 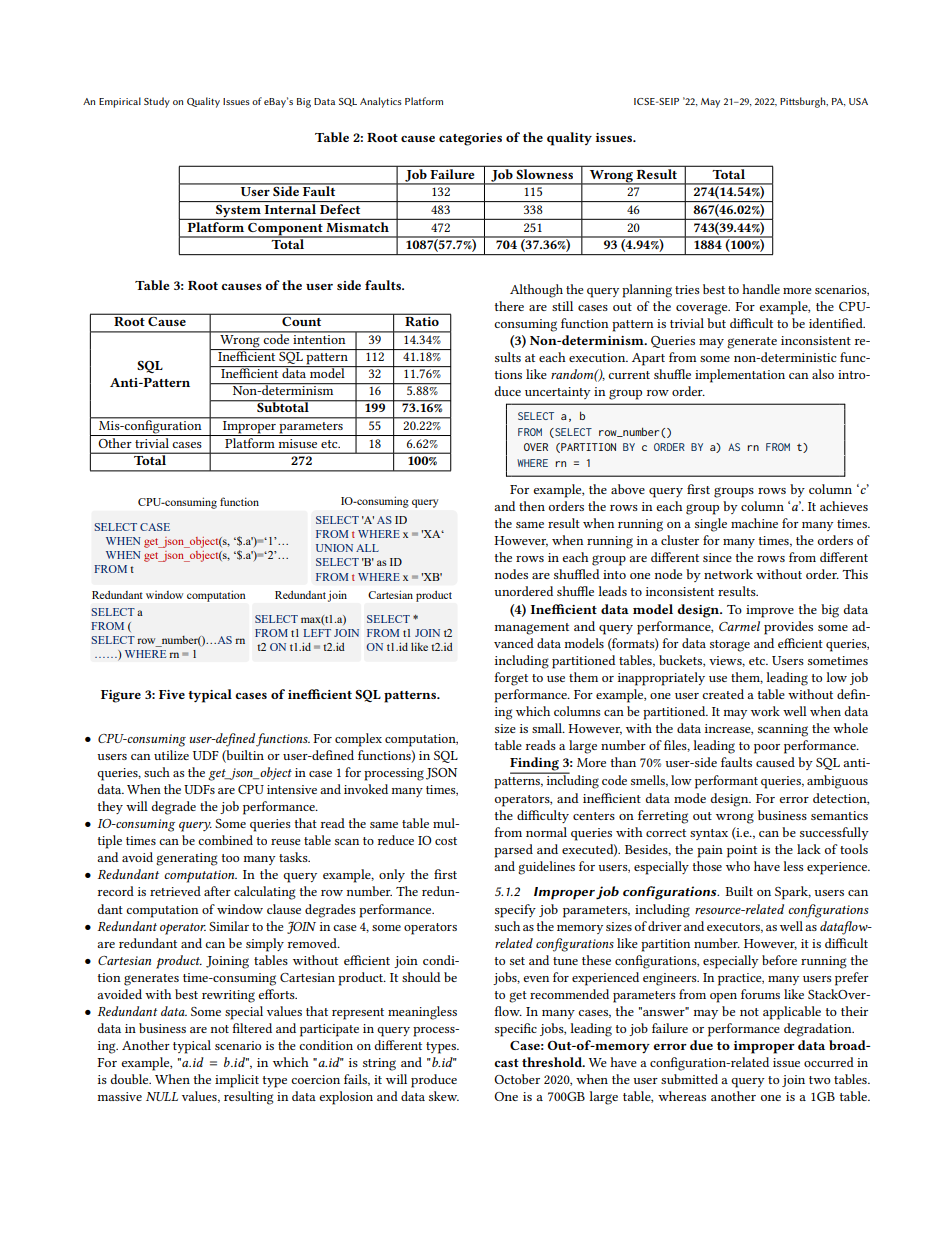 I want to click on categories, so click(x=470, y=139).
